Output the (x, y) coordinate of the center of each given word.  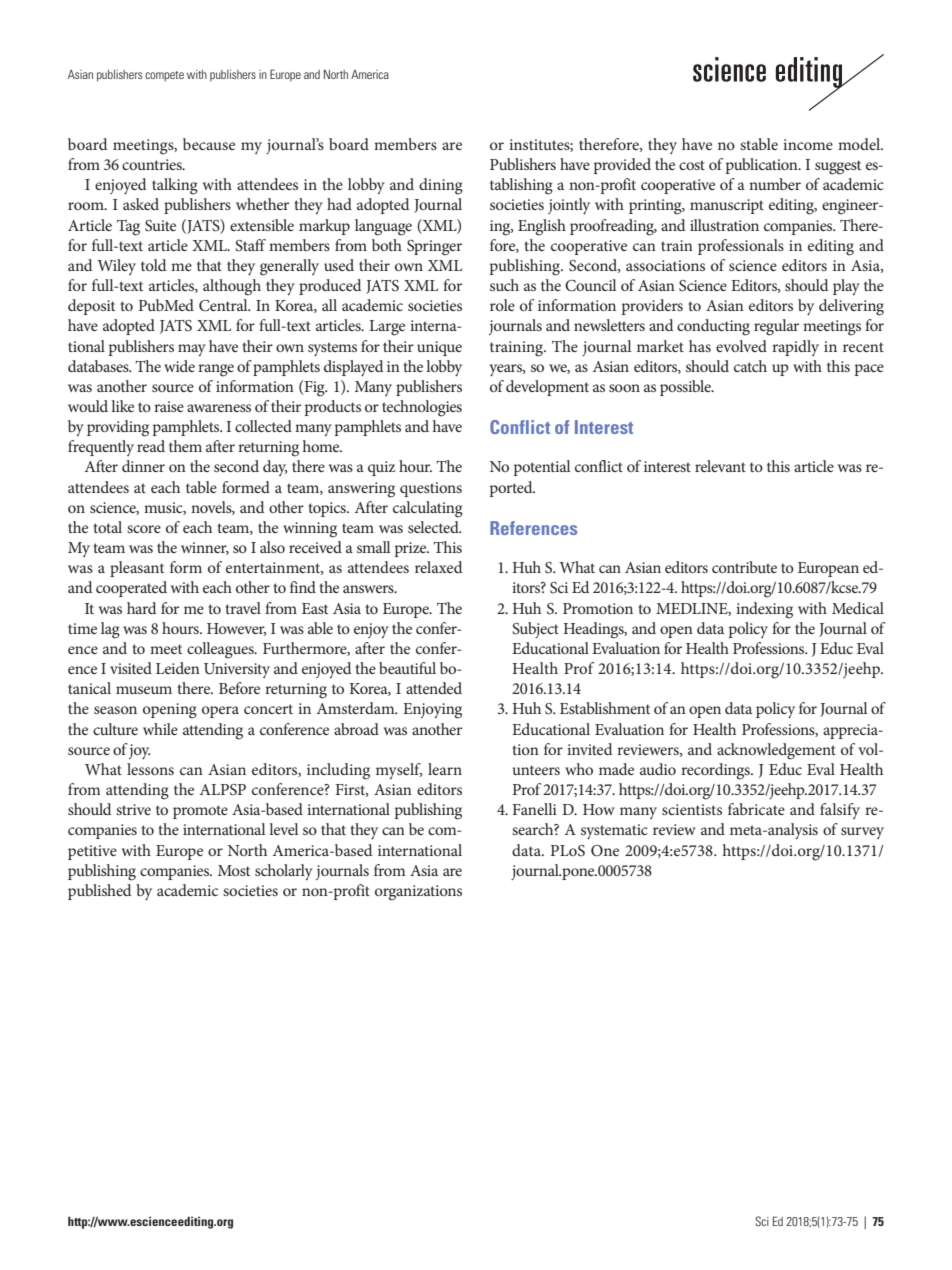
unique (439, 348)
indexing (764, 610)
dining (441, 186)
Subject (535, 630)
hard (141, 608)
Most (234, 870)
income (808, 144)
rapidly (795, 348)
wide (179, 366)
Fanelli (535, 809)
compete (164, 76)
